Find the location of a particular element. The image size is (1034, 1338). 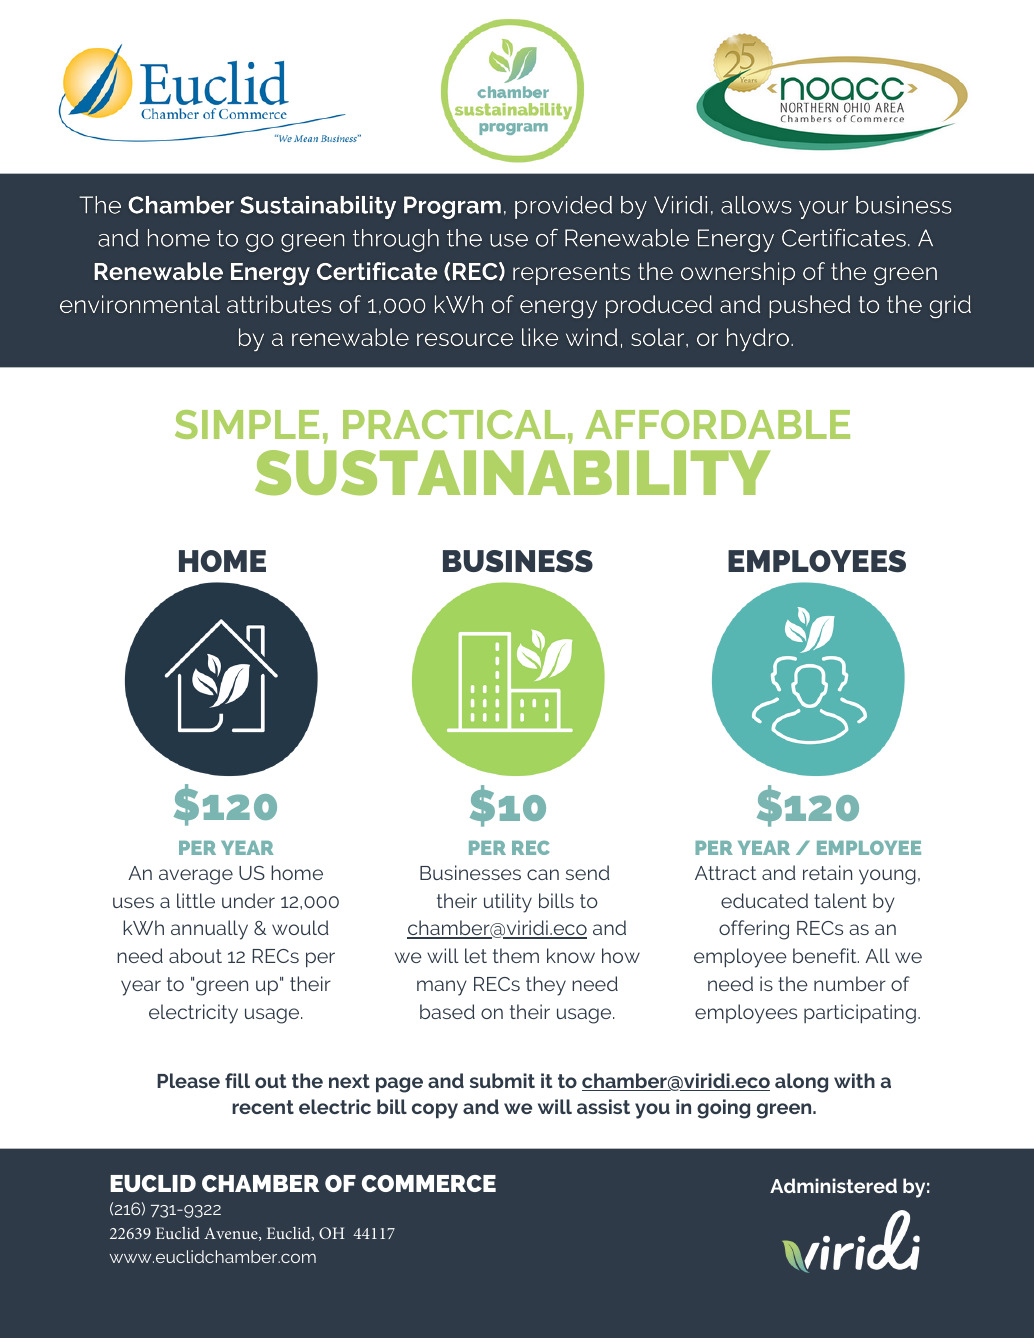

COMMERCE is located at coordinates (429, 1183).
